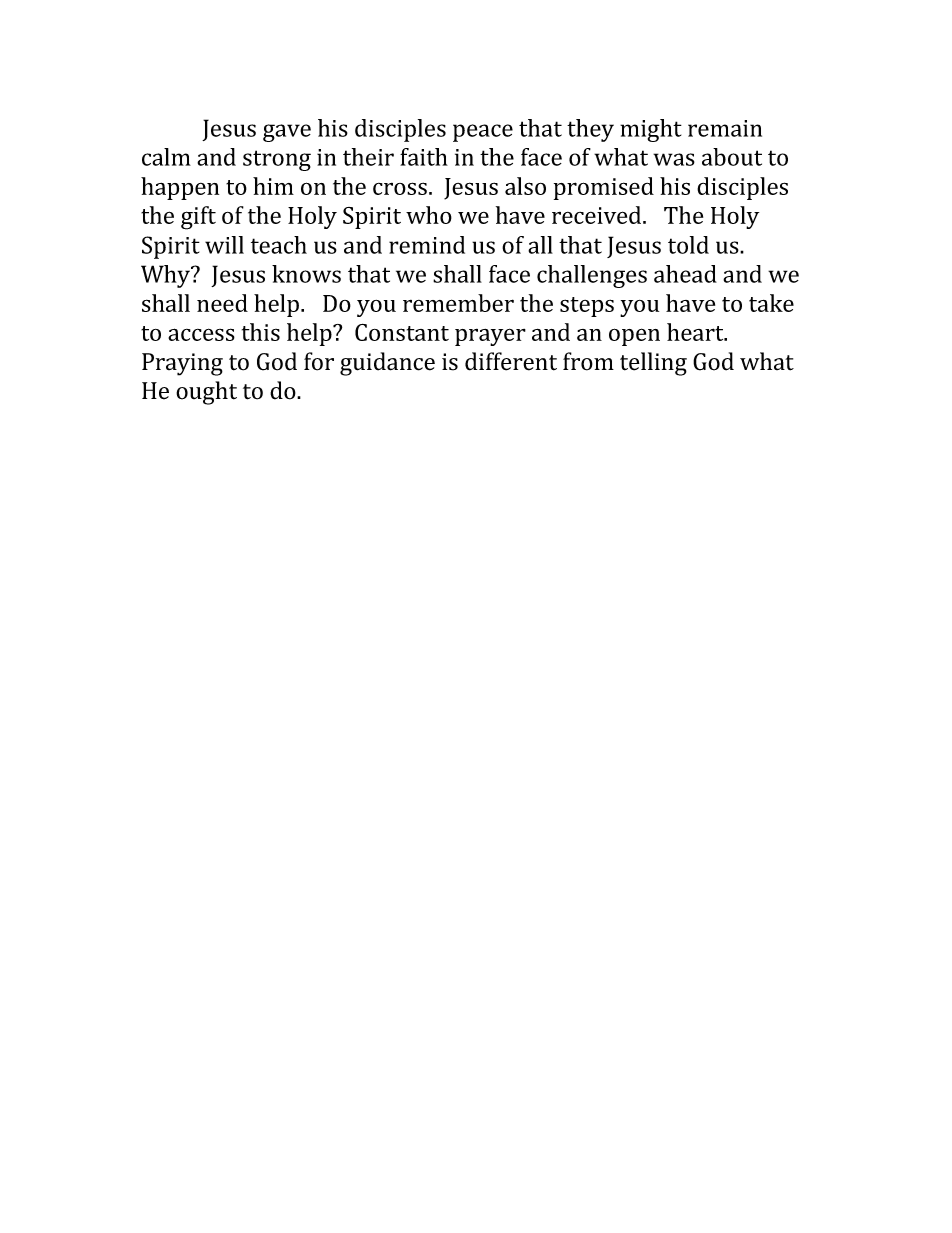 This document has height=1233, width=952. What do you see at coordinates (273, 186) in the document?
I see `him` at bounding box center [273, 186].
